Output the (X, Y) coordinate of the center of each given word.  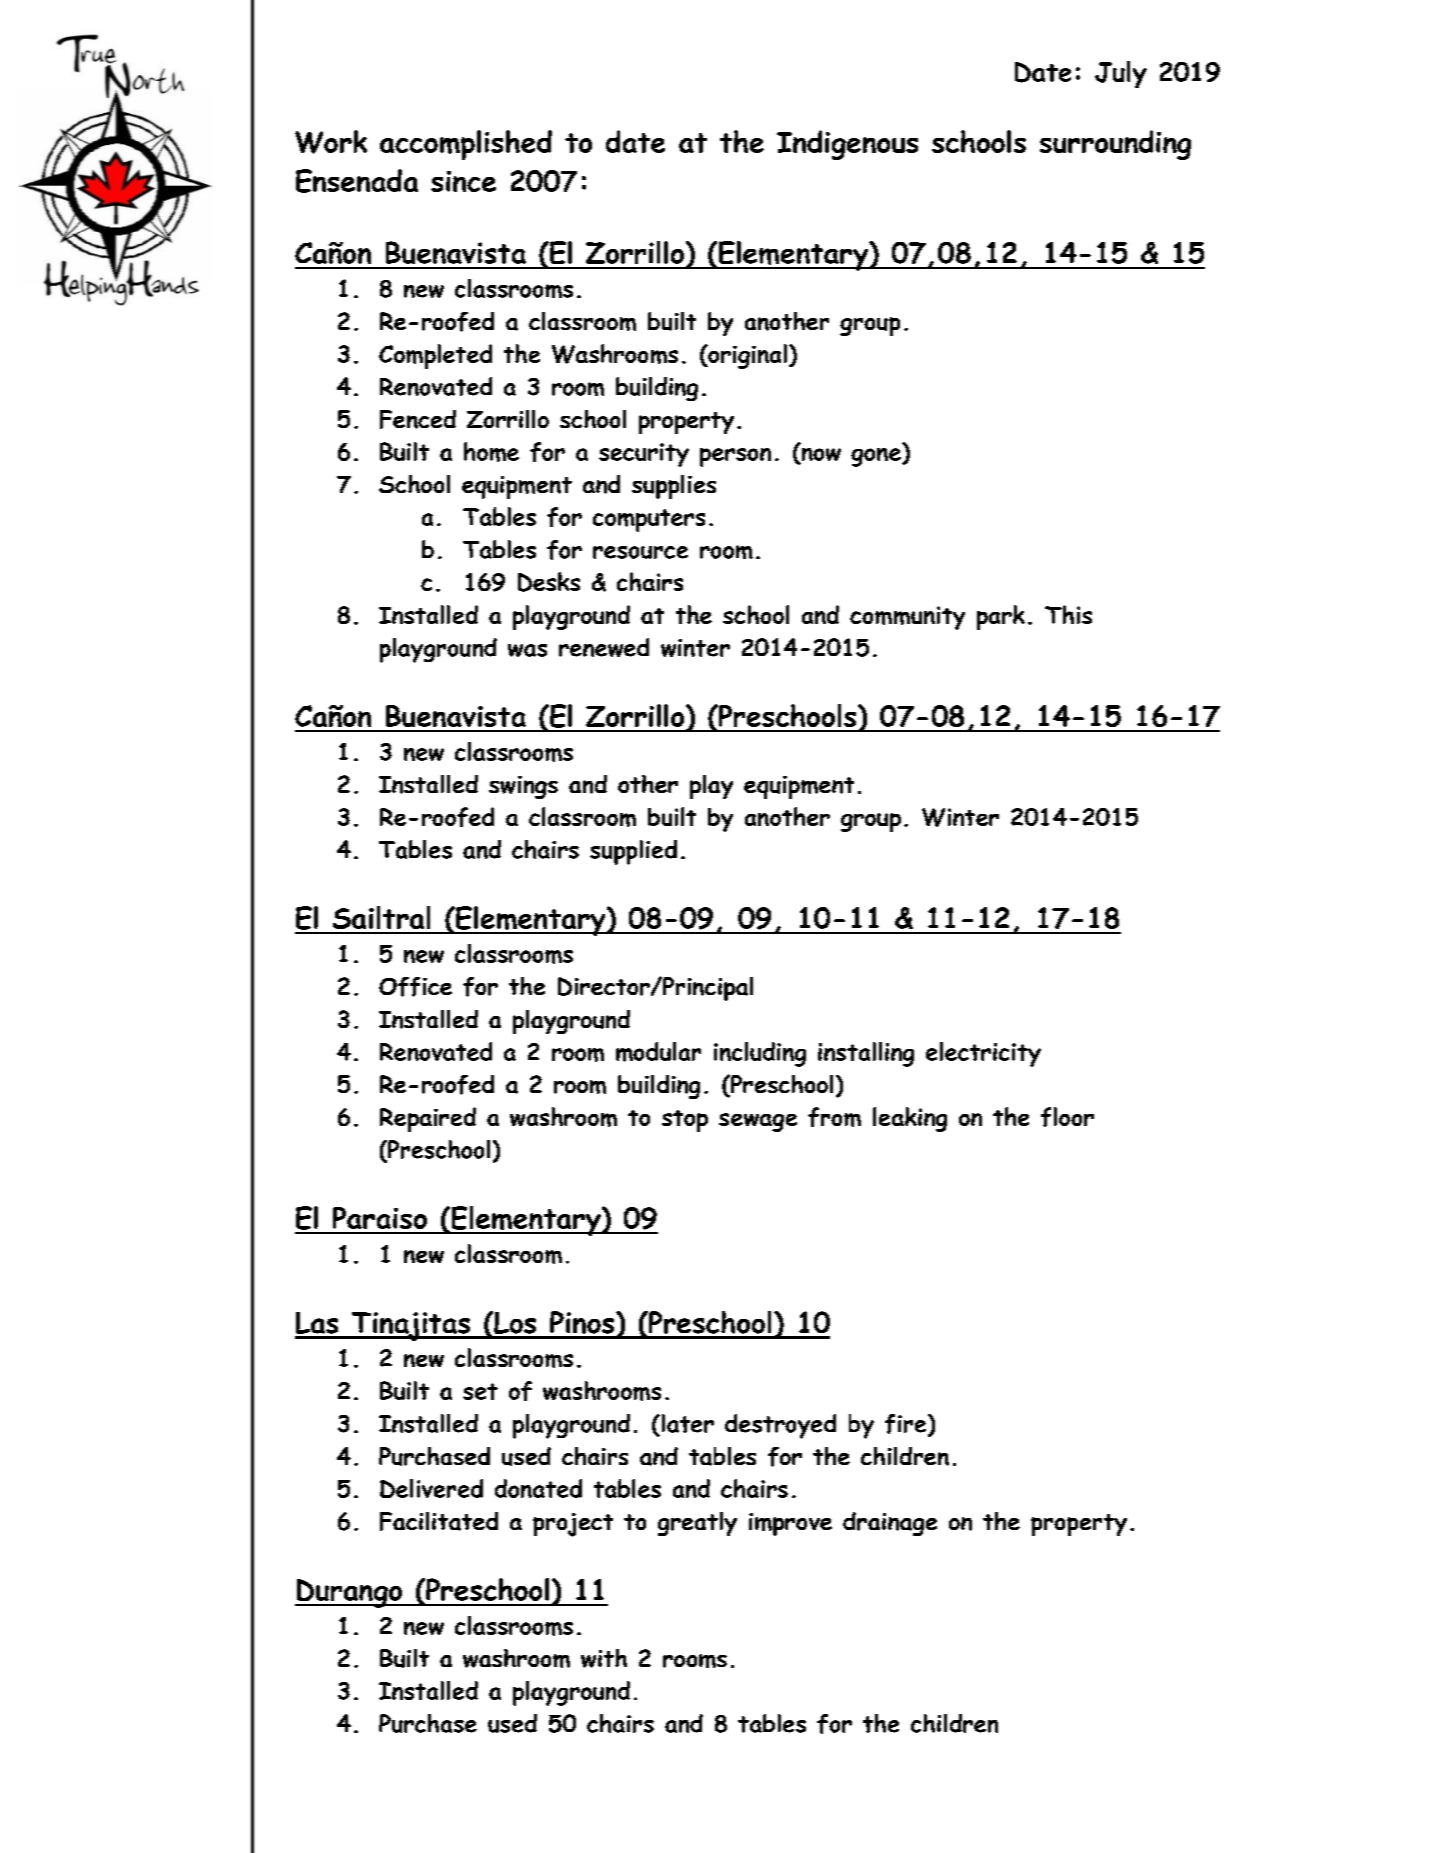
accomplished (466, 145)
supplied (633, 852)
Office (415, 987)
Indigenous (847, 145)
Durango (349, 1593)
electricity (983, 1054)
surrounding (1115, 145)
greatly (697, 1524)
